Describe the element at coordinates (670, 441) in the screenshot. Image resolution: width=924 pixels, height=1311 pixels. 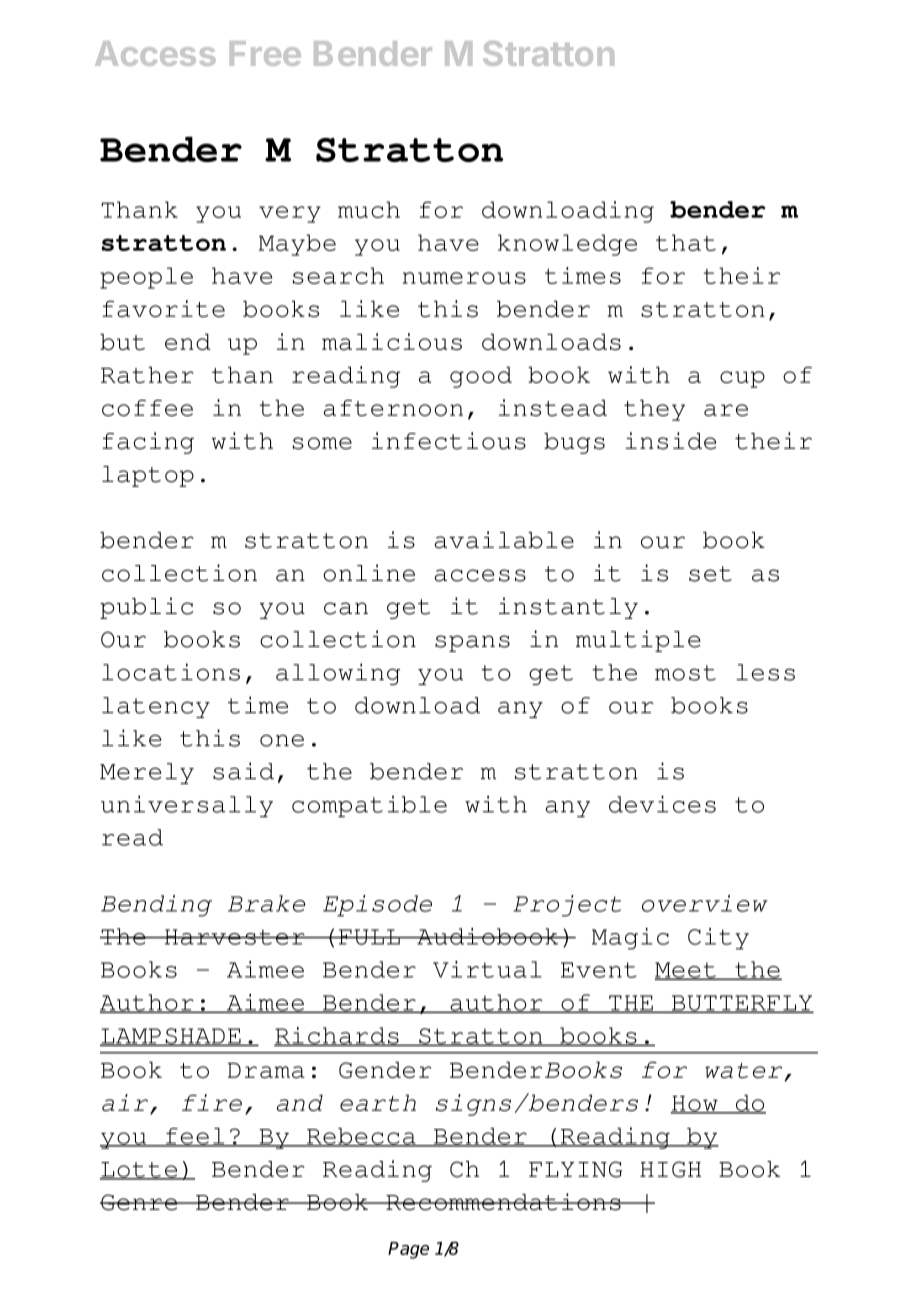
I see `inside` at that location.
